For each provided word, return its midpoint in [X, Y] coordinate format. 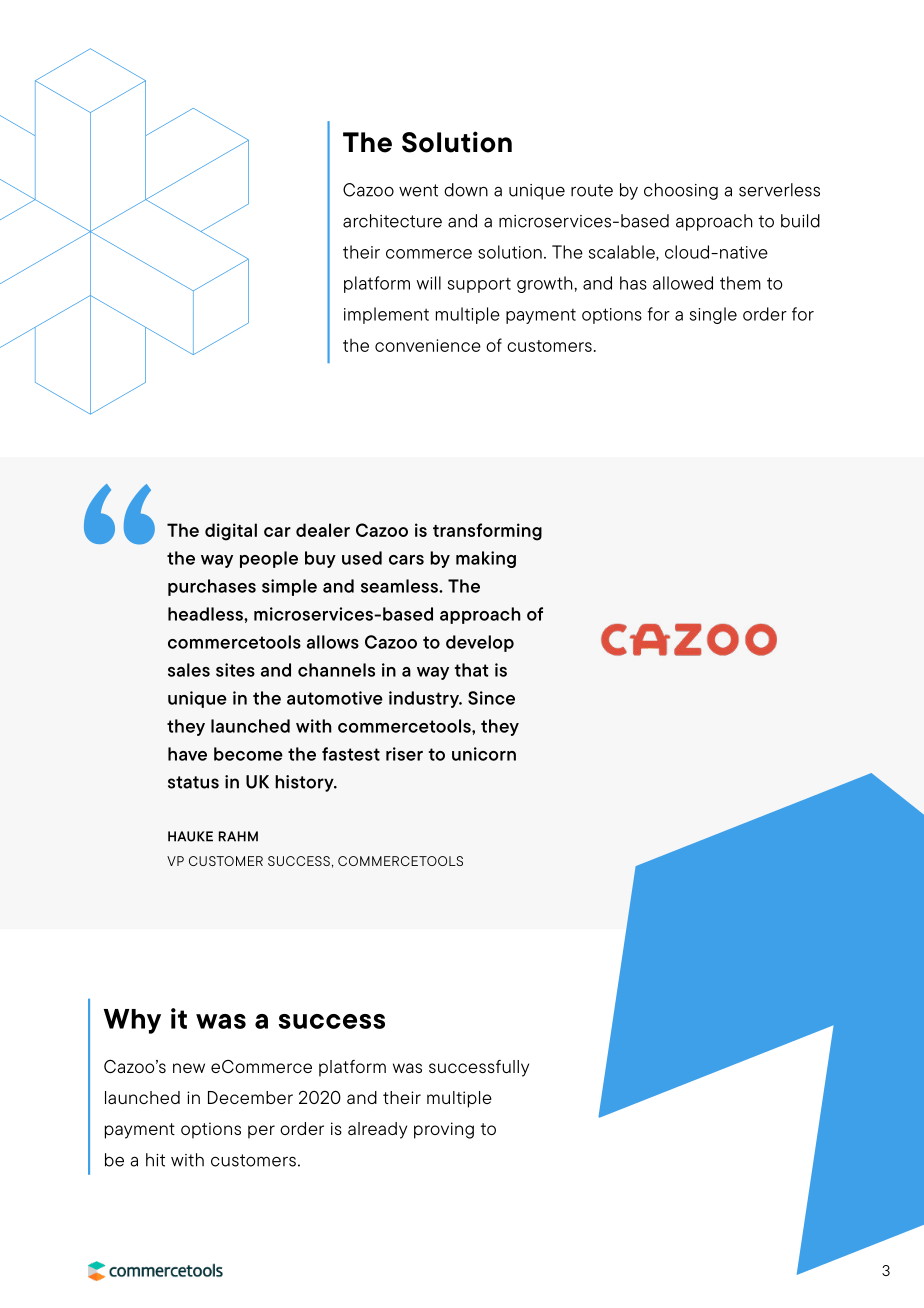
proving [444, 1130]
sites [235, 670]
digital [231, 532]
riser [404, 754]
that [471, 670]
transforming [487, 532]
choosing [681, 191]
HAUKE [190, 836]
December [250, 1097]
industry [425, 699]
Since [491, 698]
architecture [392, 221]
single [713, 315]
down [466, 190]
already [377, 1130]
